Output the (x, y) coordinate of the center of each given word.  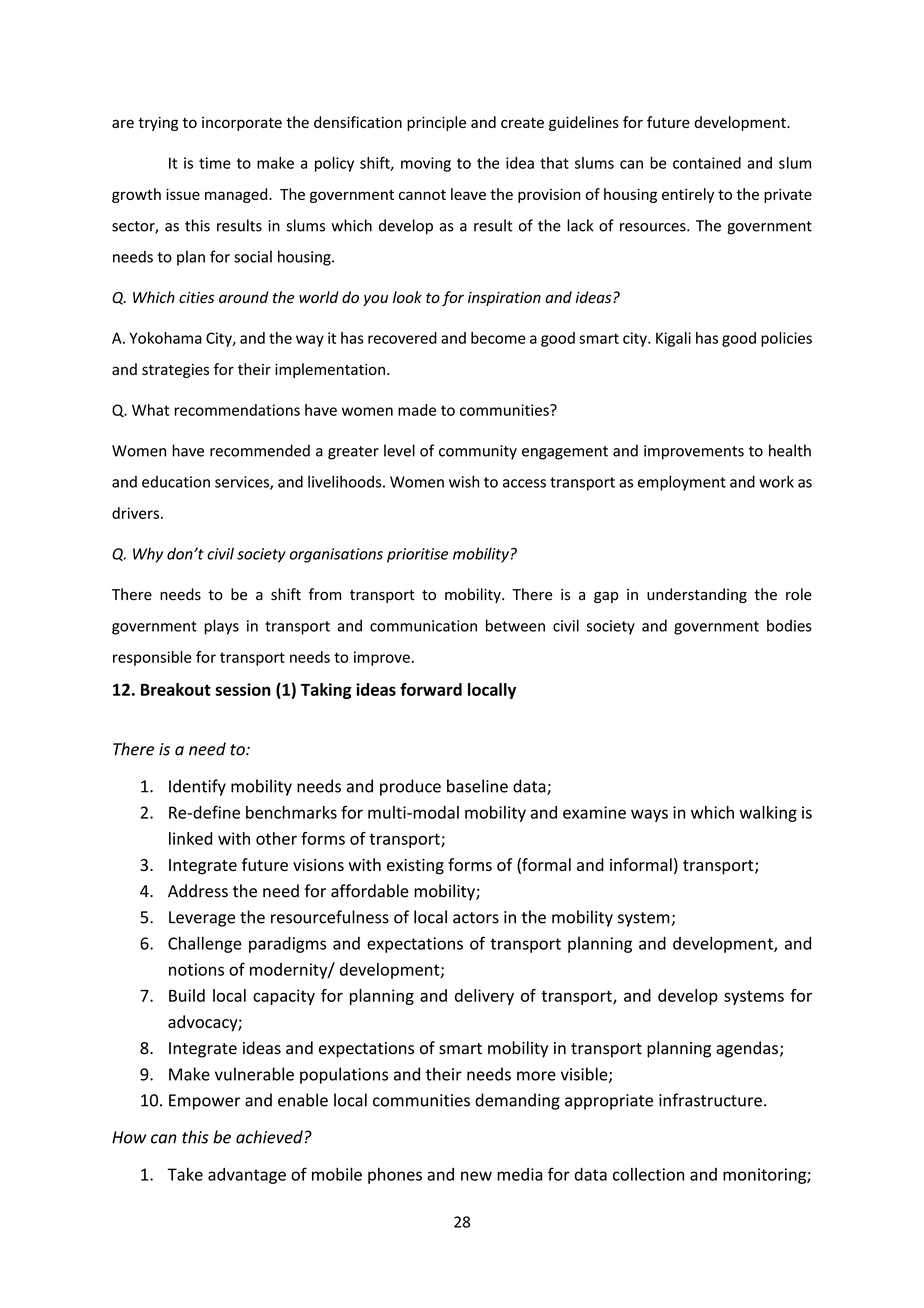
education (176, 482)
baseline (477, 786)
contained (707, 163)
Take (185, 1174)
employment (682, 483)
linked (190, 838)
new (476, 1176)
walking (768, 814)
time (215, 163)
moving (426, 164)
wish (464, 481)
